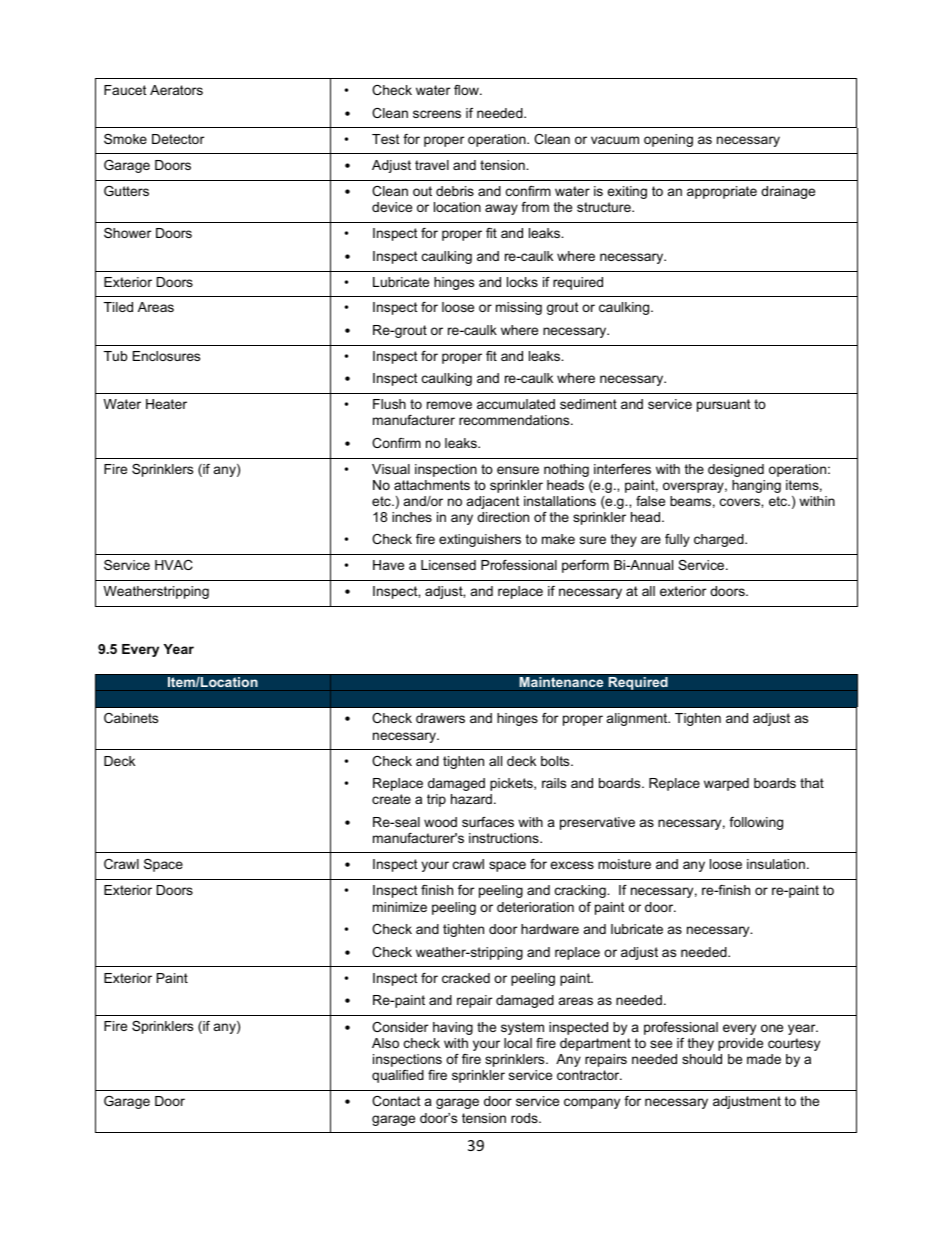 The width and height of the page is (952, 1233). Describe the element at coordinates (668, 140) in the page. I see `opening` at that location.
